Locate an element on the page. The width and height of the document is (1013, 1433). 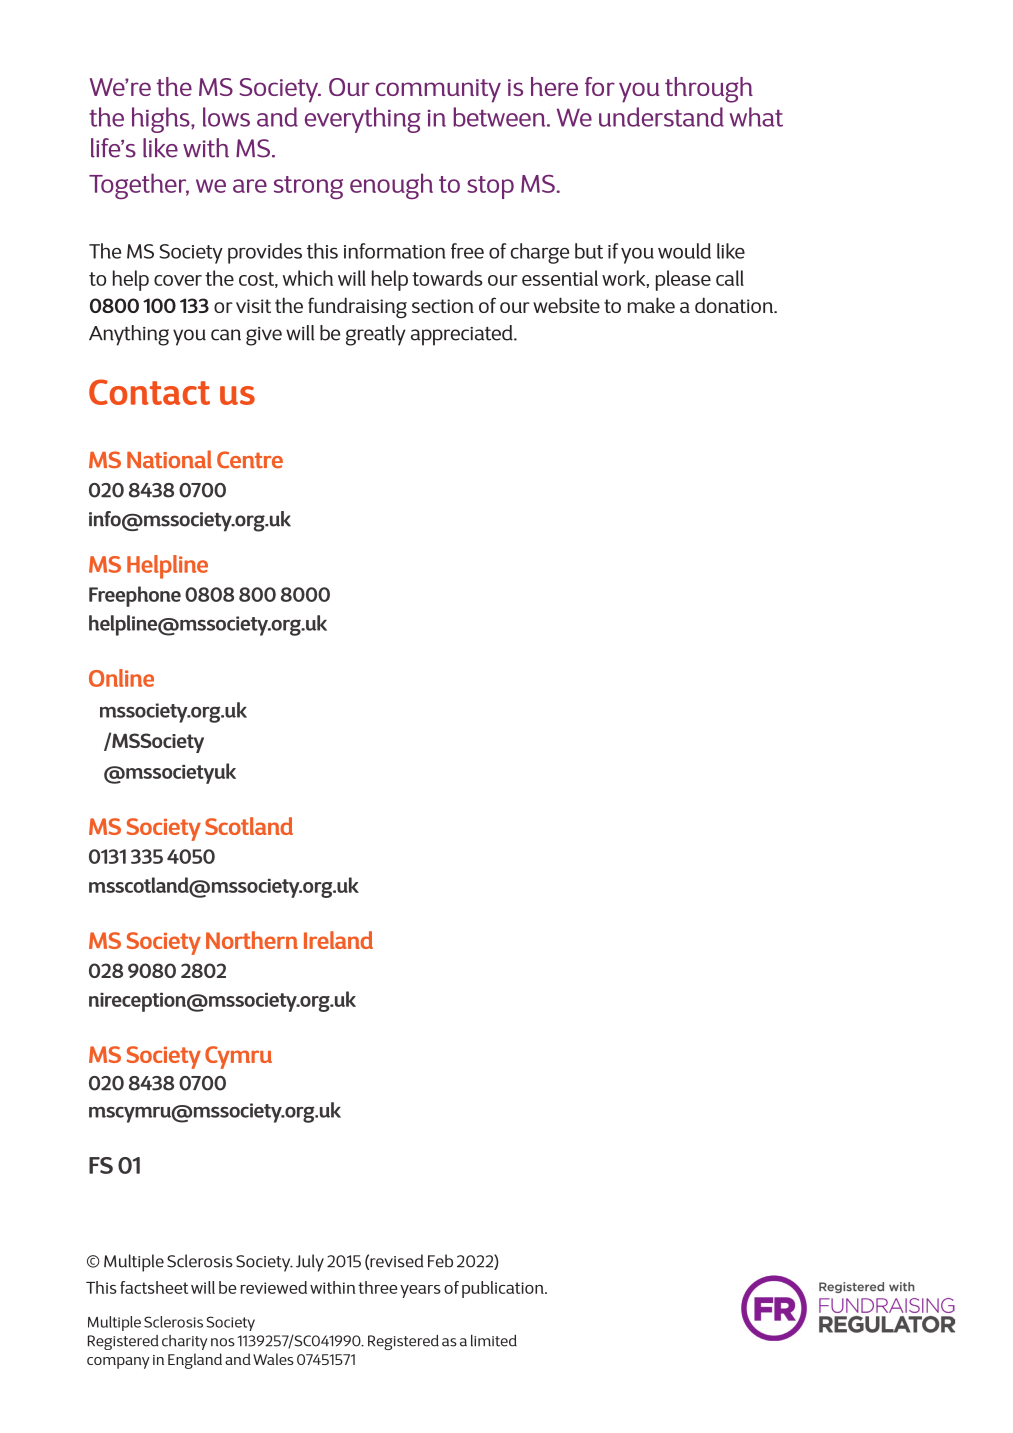
understand is located at coordinates (661, 117).
